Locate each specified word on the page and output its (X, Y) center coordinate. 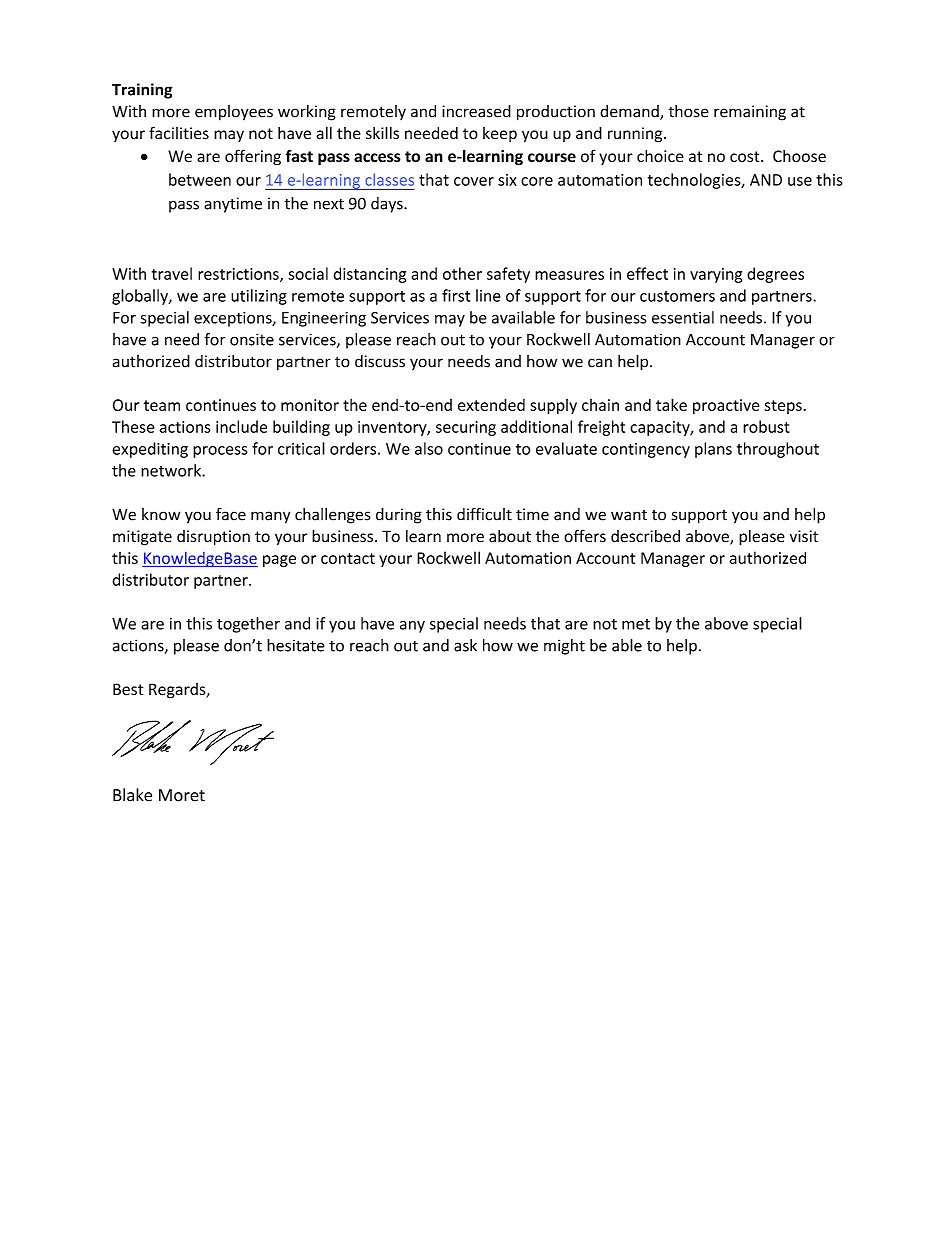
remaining (750, 113)
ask (465, 645)
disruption (213, 538)
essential (683, 317)
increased (476, 111)
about (510, 536)
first (456, 295)
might (564, 647)
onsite (252, 339)
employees (234, 113)
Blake (132, 795)
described (645, 536)
